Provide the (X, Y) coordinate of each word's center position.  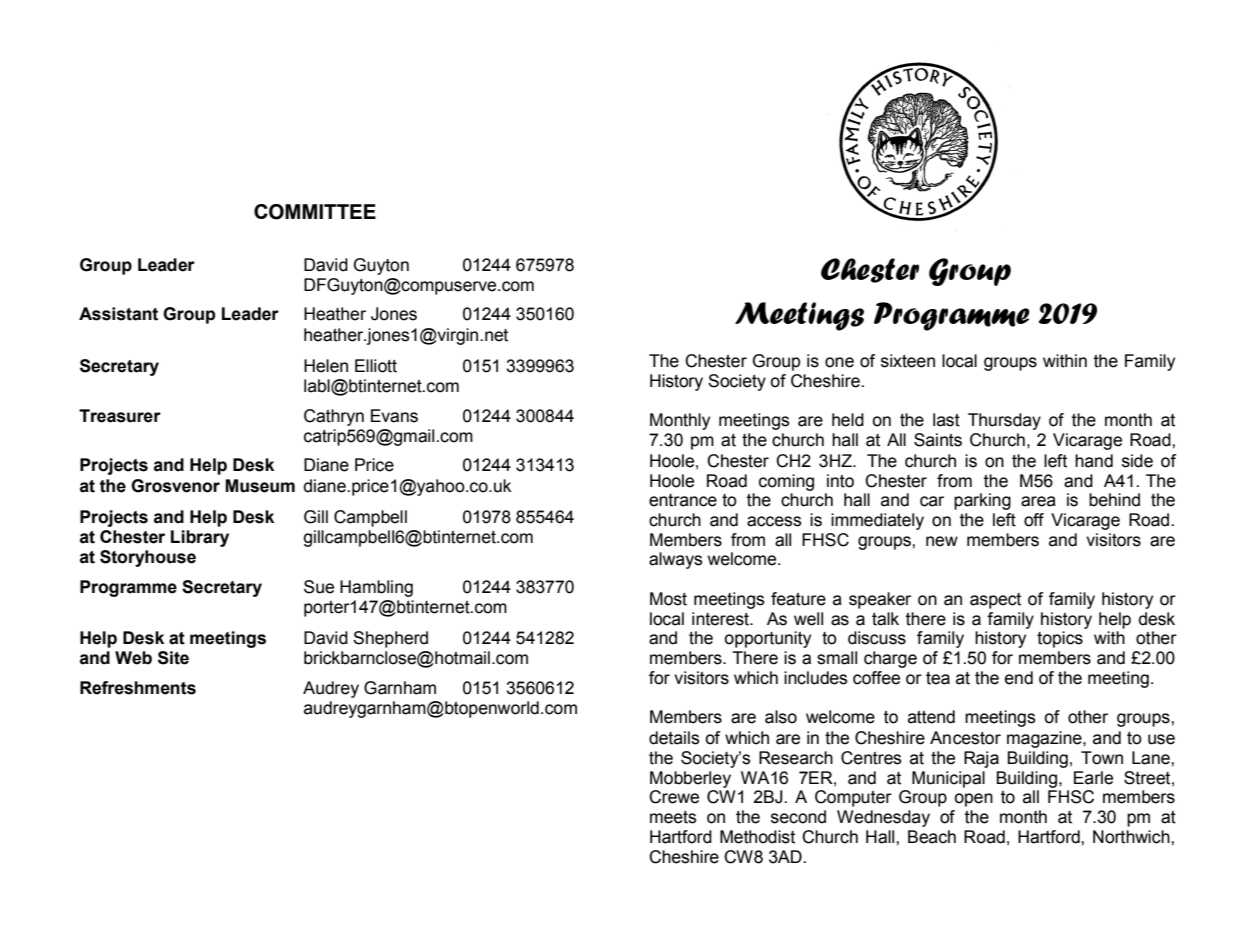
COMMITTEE (315, 212)
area (1038, 501)
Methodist (757, 837)
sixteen (908, 361)
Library (200, 538)
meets (673, 817)
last (946, 420)
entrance (683, 500)
